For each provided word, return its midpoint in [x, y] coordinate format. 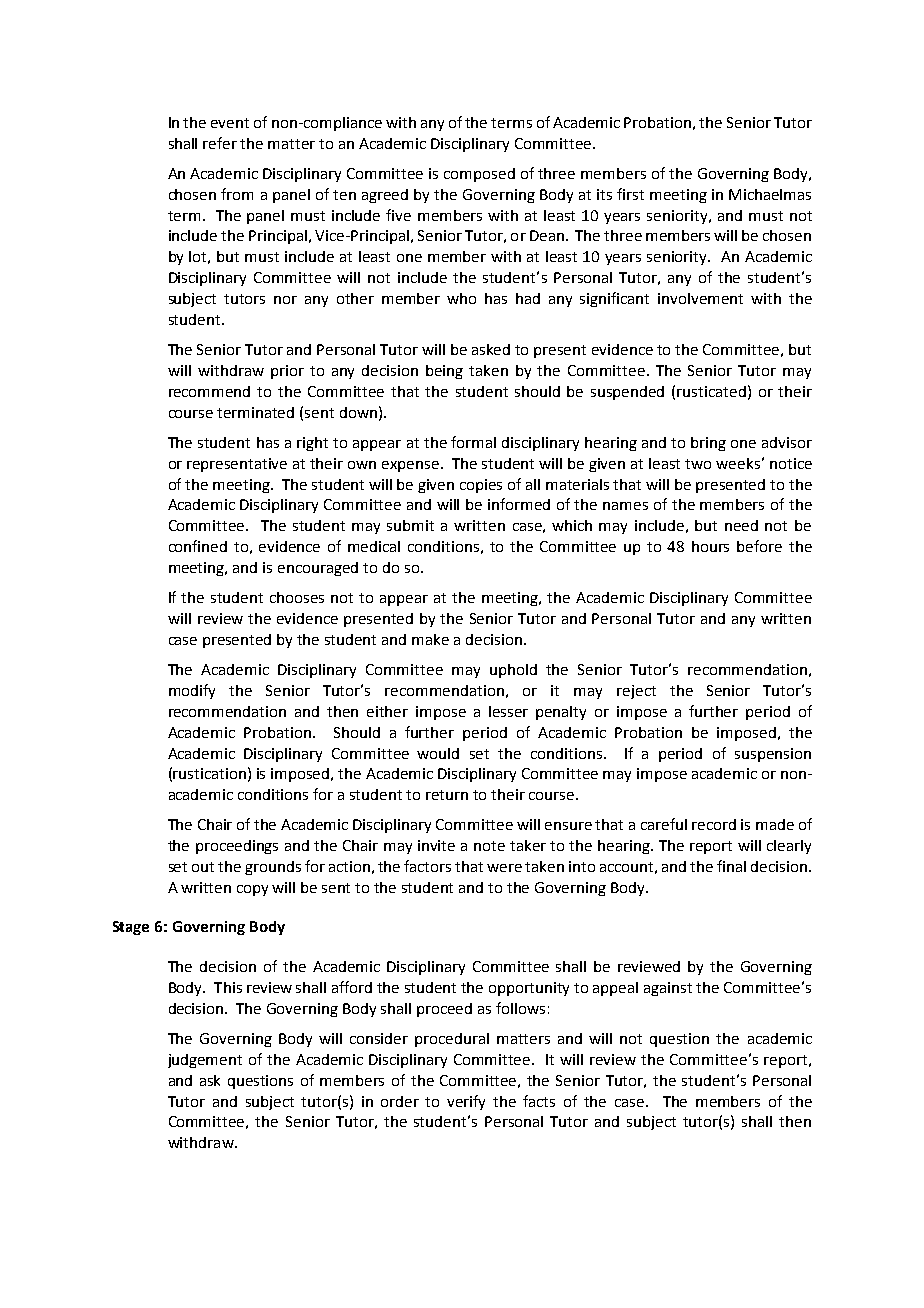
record [714, 824]
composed [479, 175]
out [203, 867]
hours [710, 546]
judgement [205, 1061]
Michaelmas [770, 194]
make [430, 639]
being [444, 372]
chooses [297, 597]
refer [220, 143]
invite [436, 845]
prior [287, 372]
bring [708, 444]
